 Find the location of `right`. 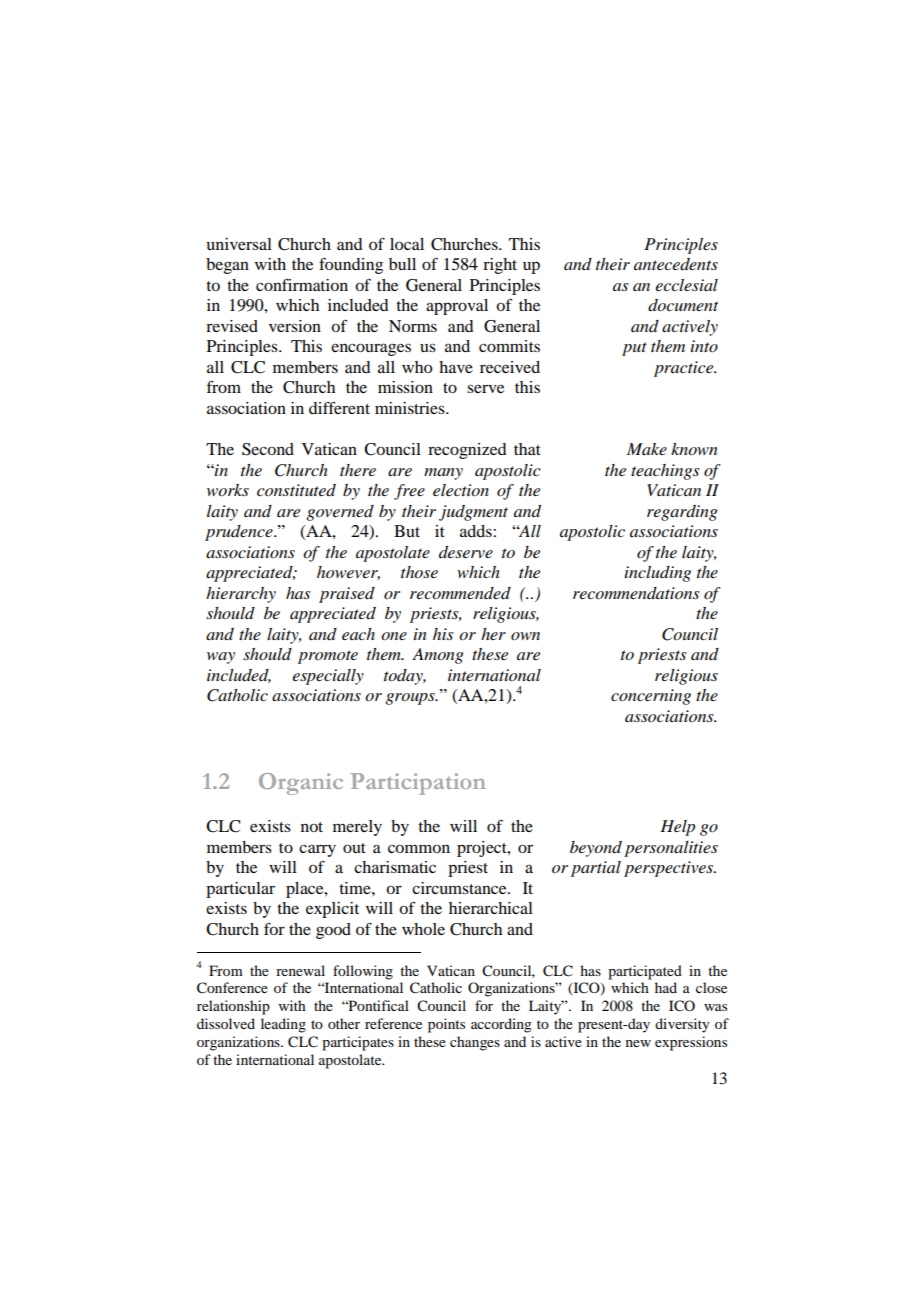

right is located at coordinates (500, 266).
